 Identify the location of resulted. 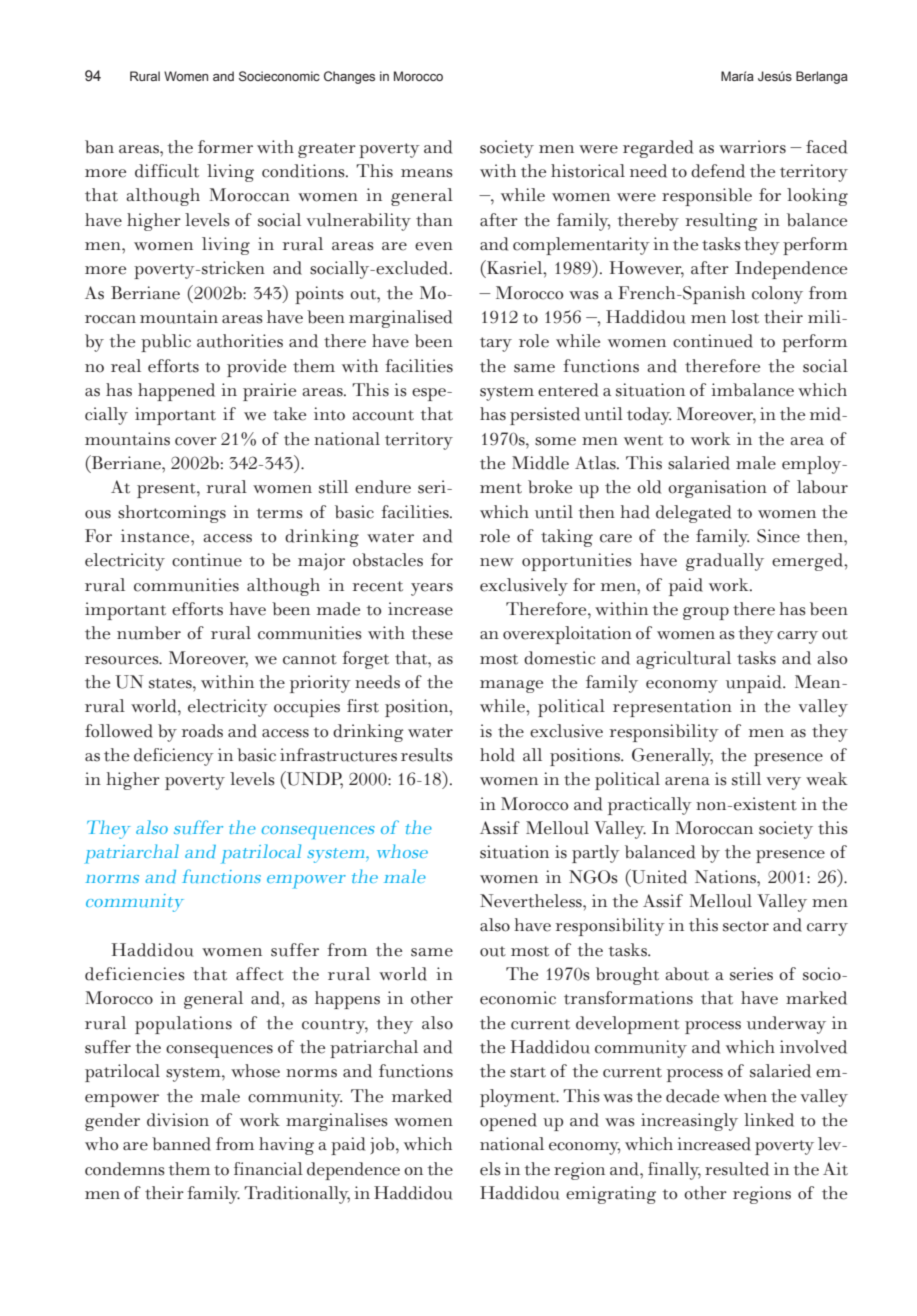
(737, 1169).
